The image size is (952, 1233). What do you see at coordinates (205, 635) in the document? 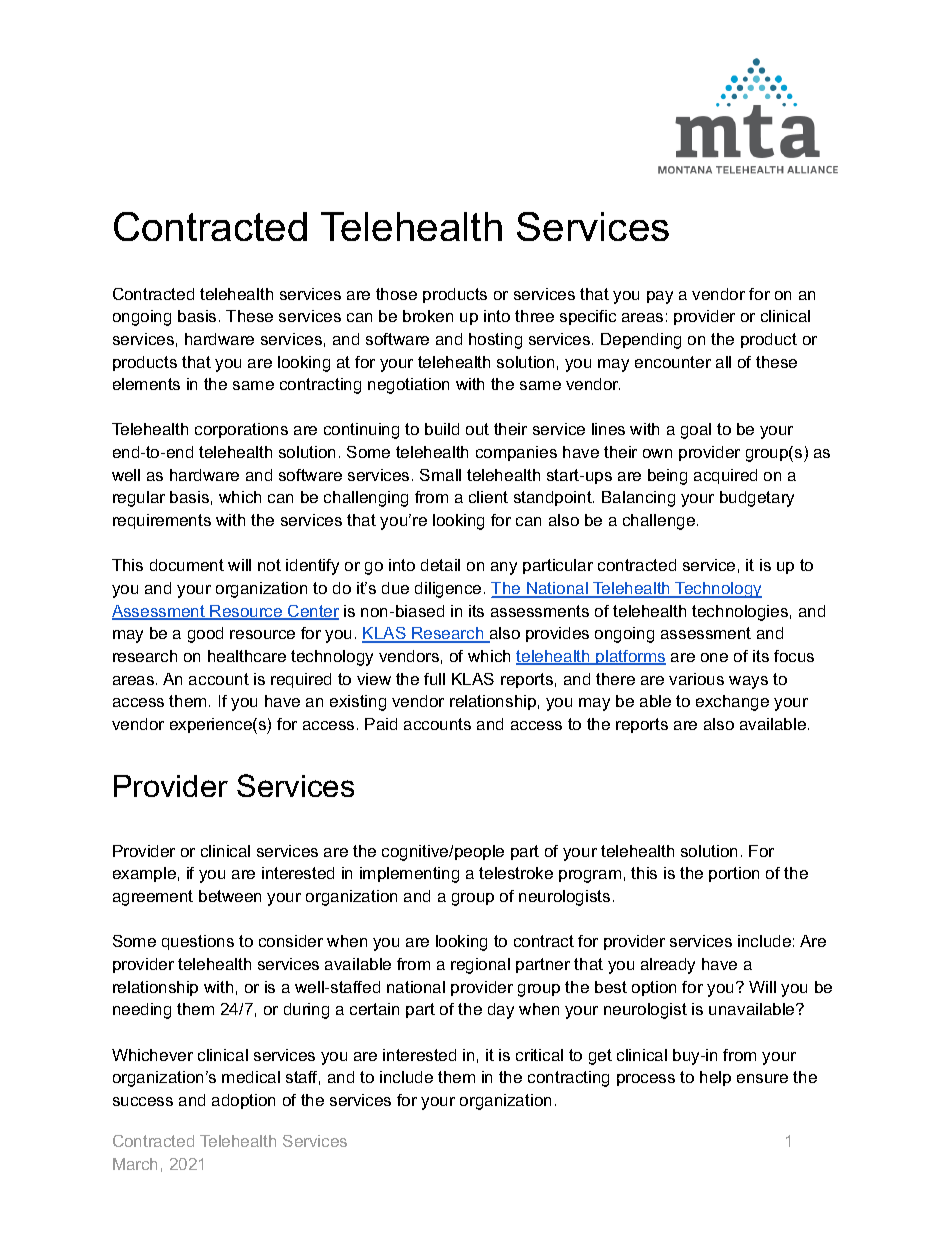
I see `good` at bounding box center [205, 635].
